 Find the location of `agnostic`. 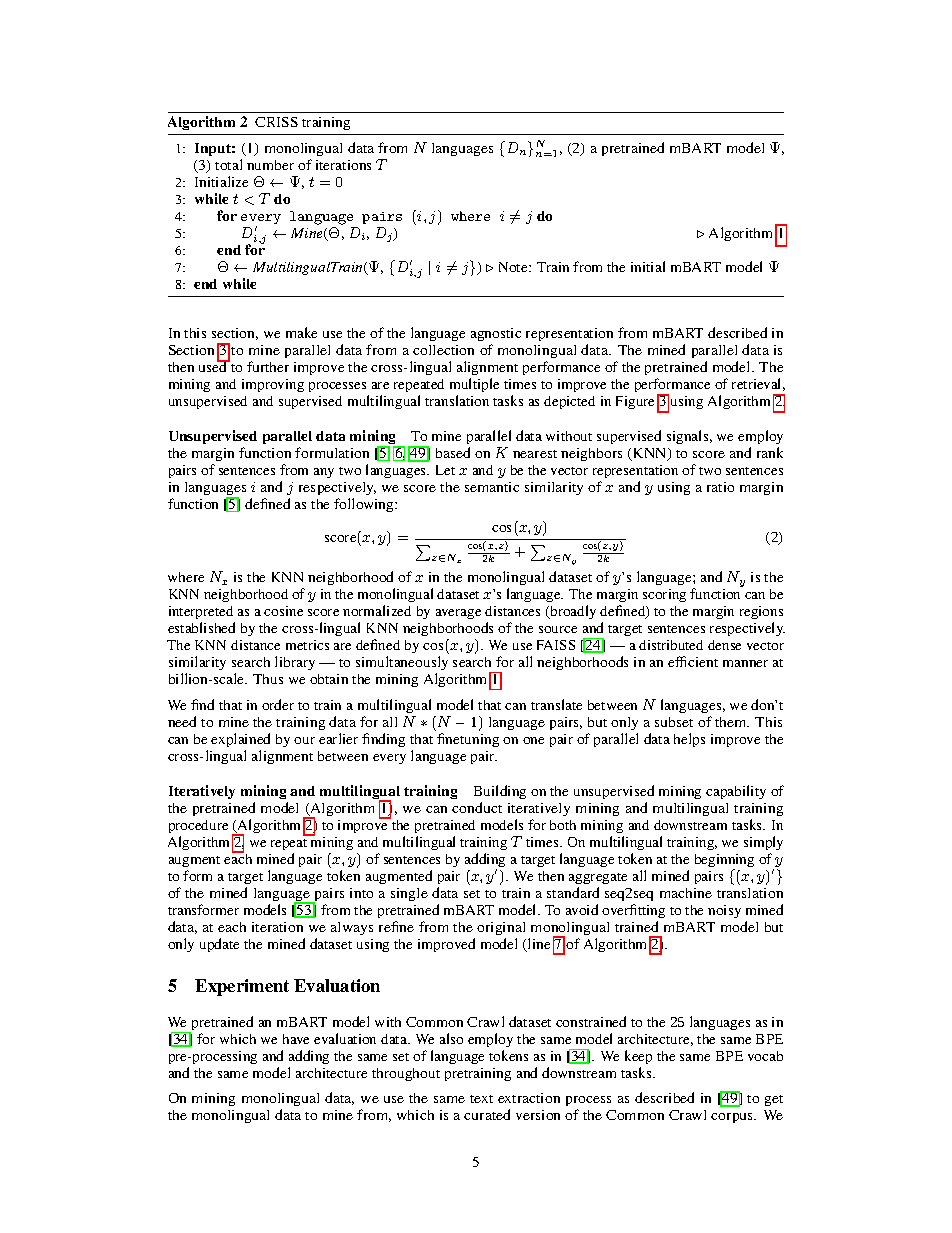

agnostic is located at coordinates (496, 336).
